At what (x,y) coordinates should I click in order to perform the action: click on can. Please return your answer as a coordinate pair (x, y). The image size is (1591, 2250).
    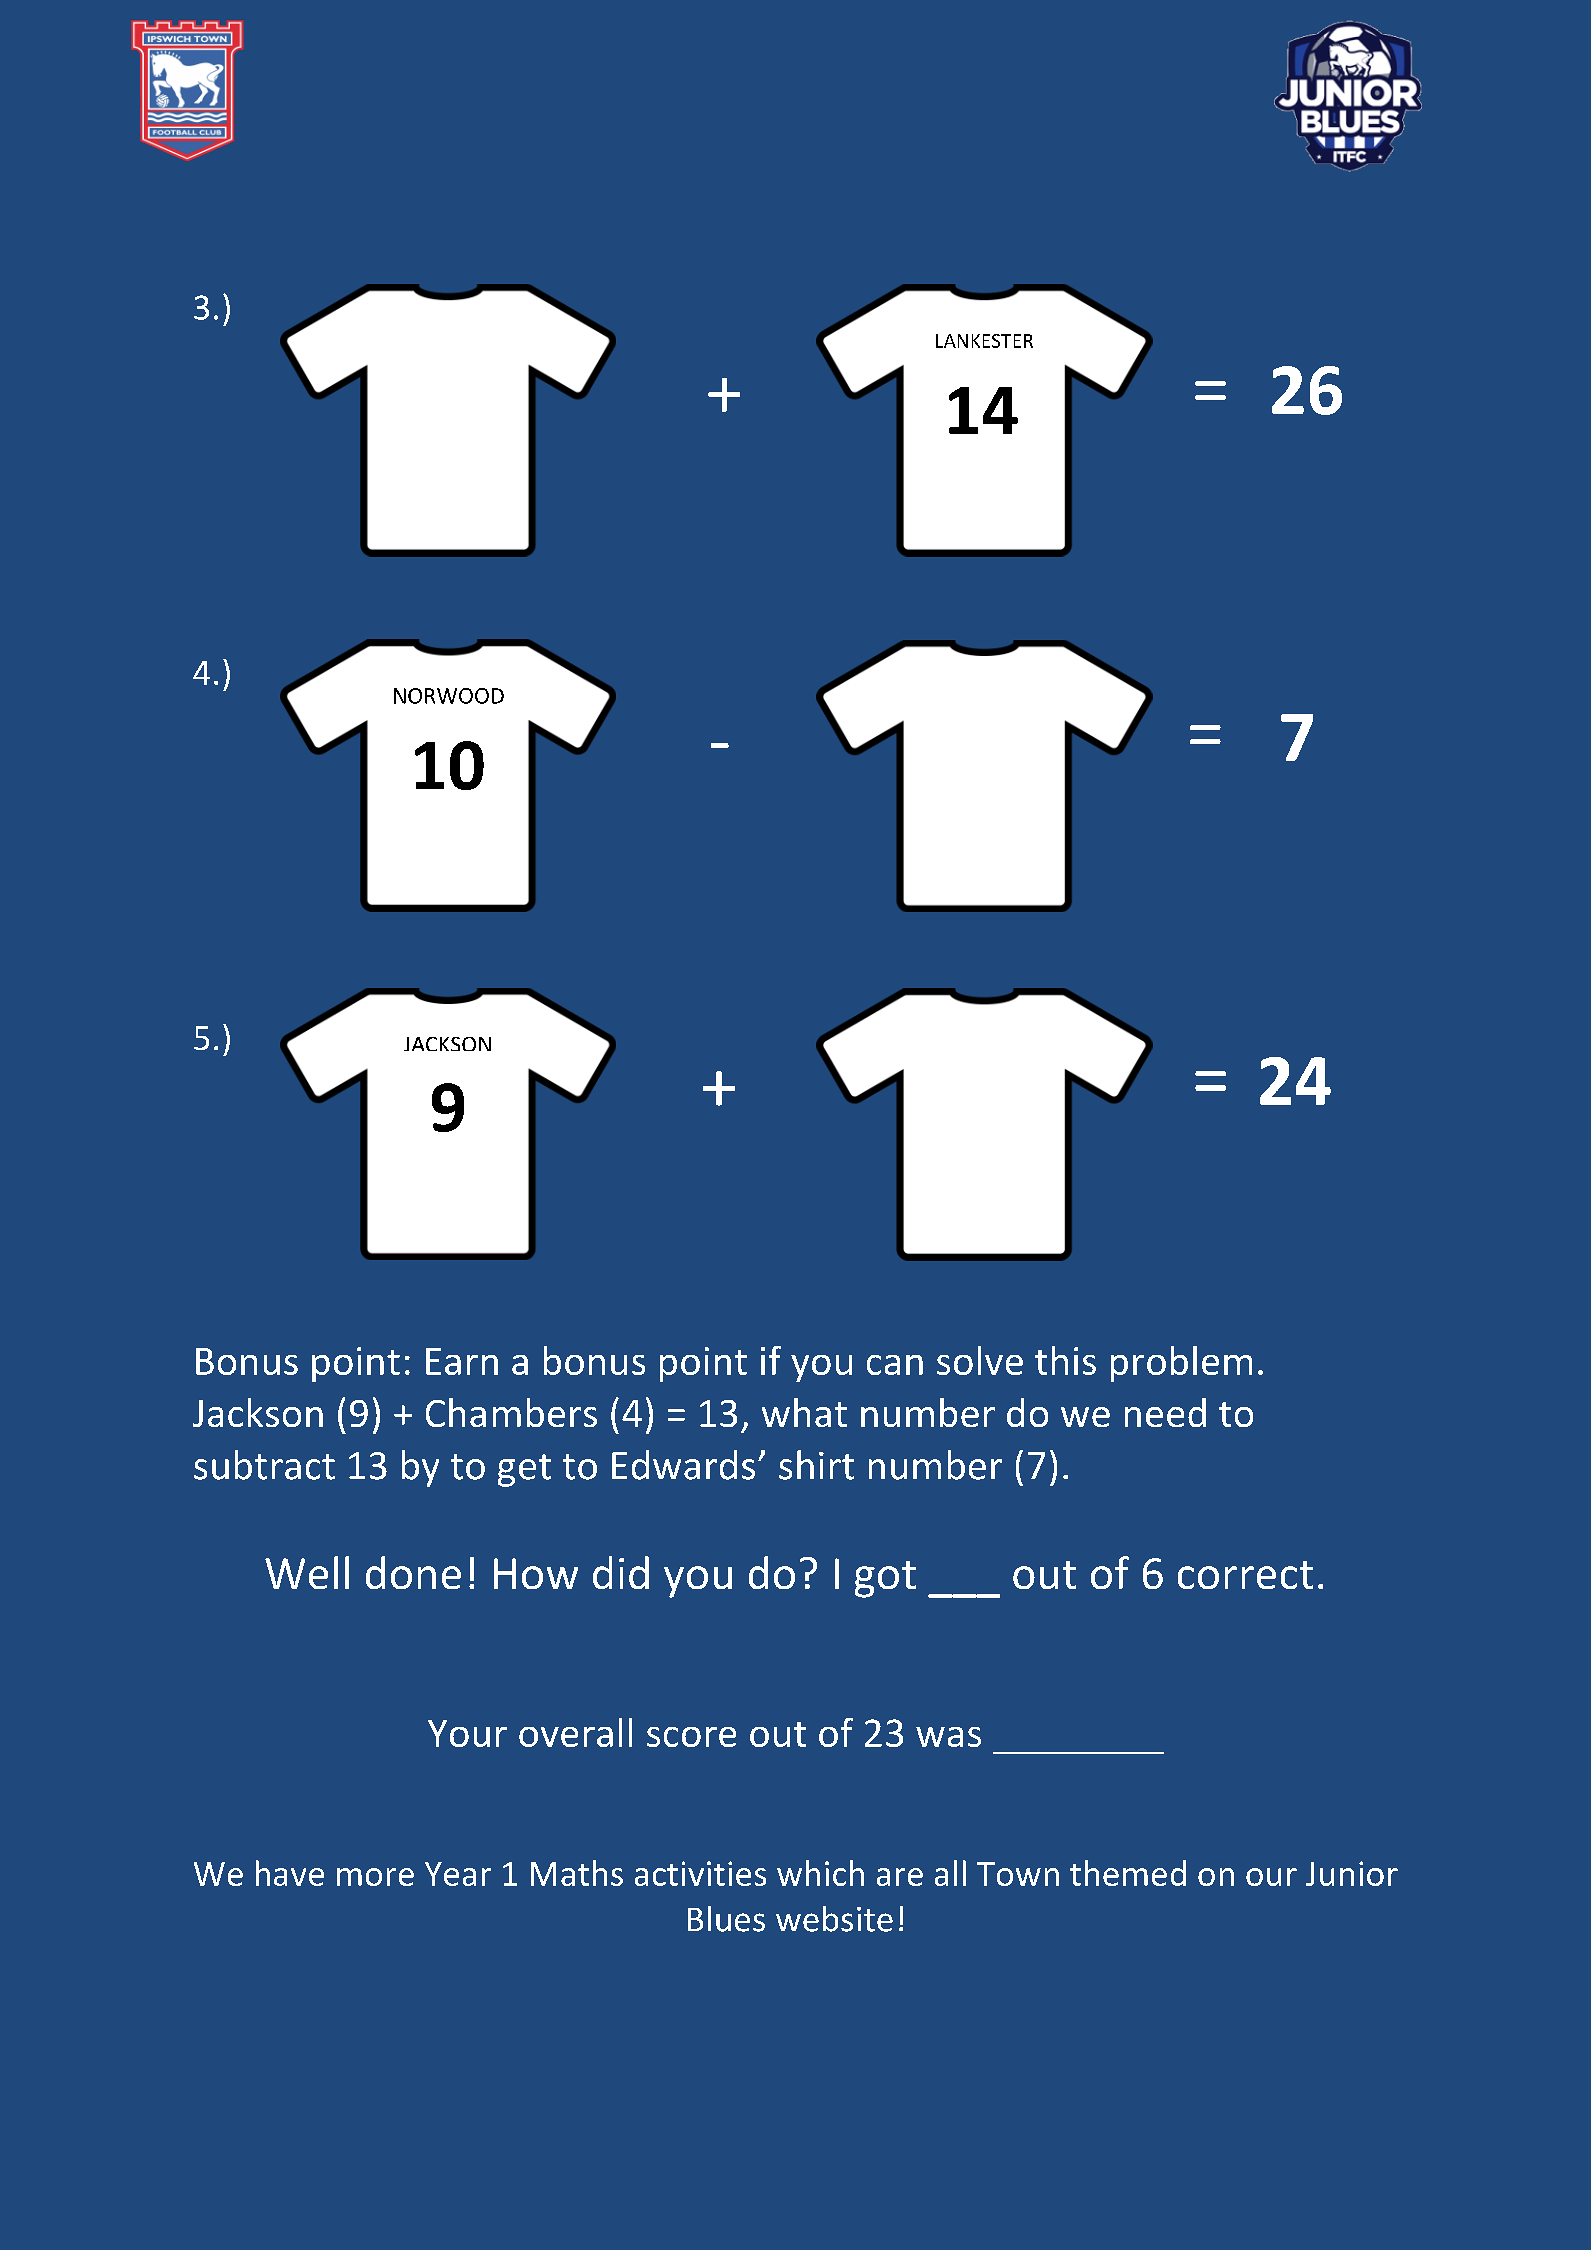
    Looking at the image, I should click on (895, 1365).
